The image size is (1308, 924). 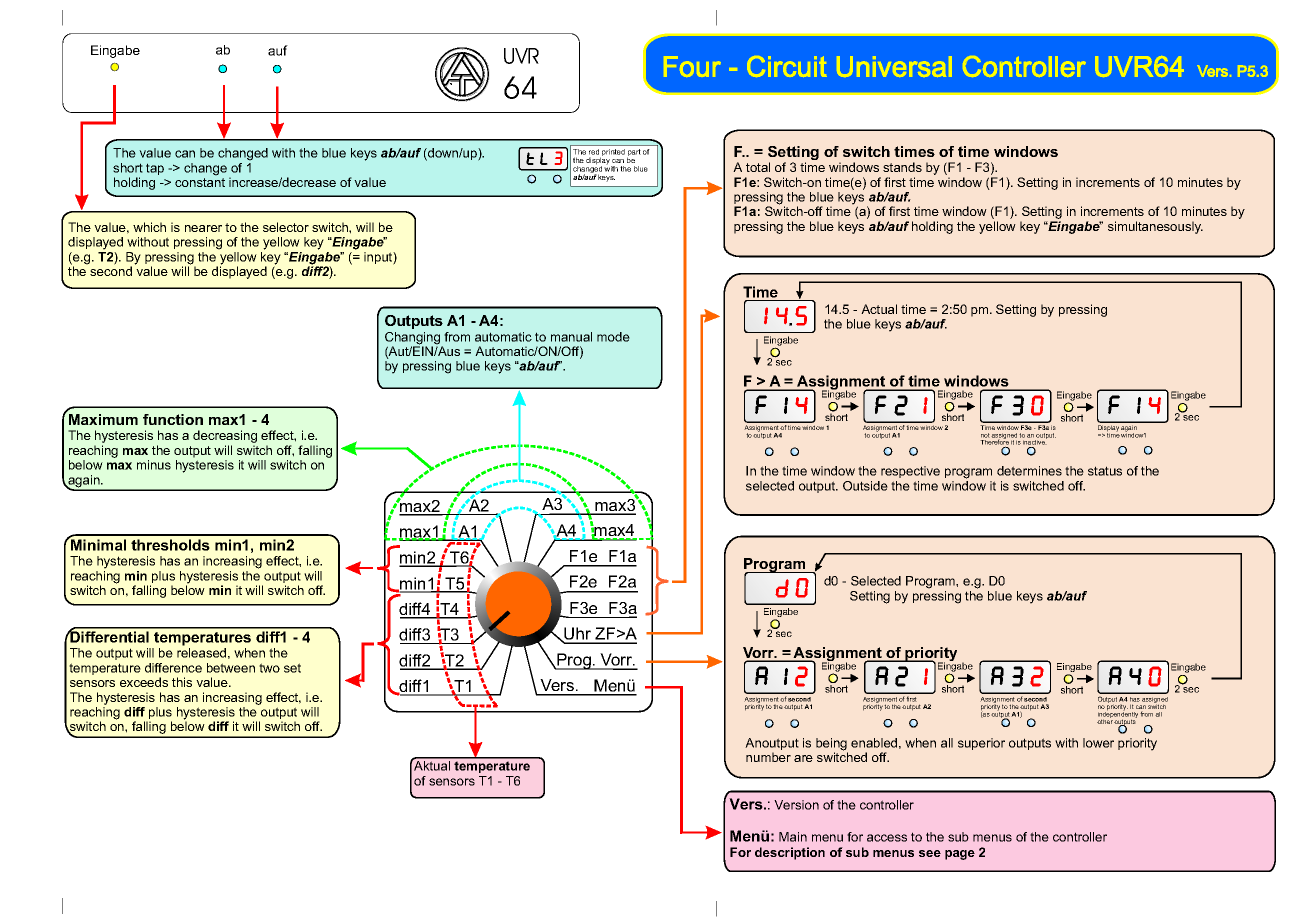 I want to click on determines, so click(x=1029, y=471).
